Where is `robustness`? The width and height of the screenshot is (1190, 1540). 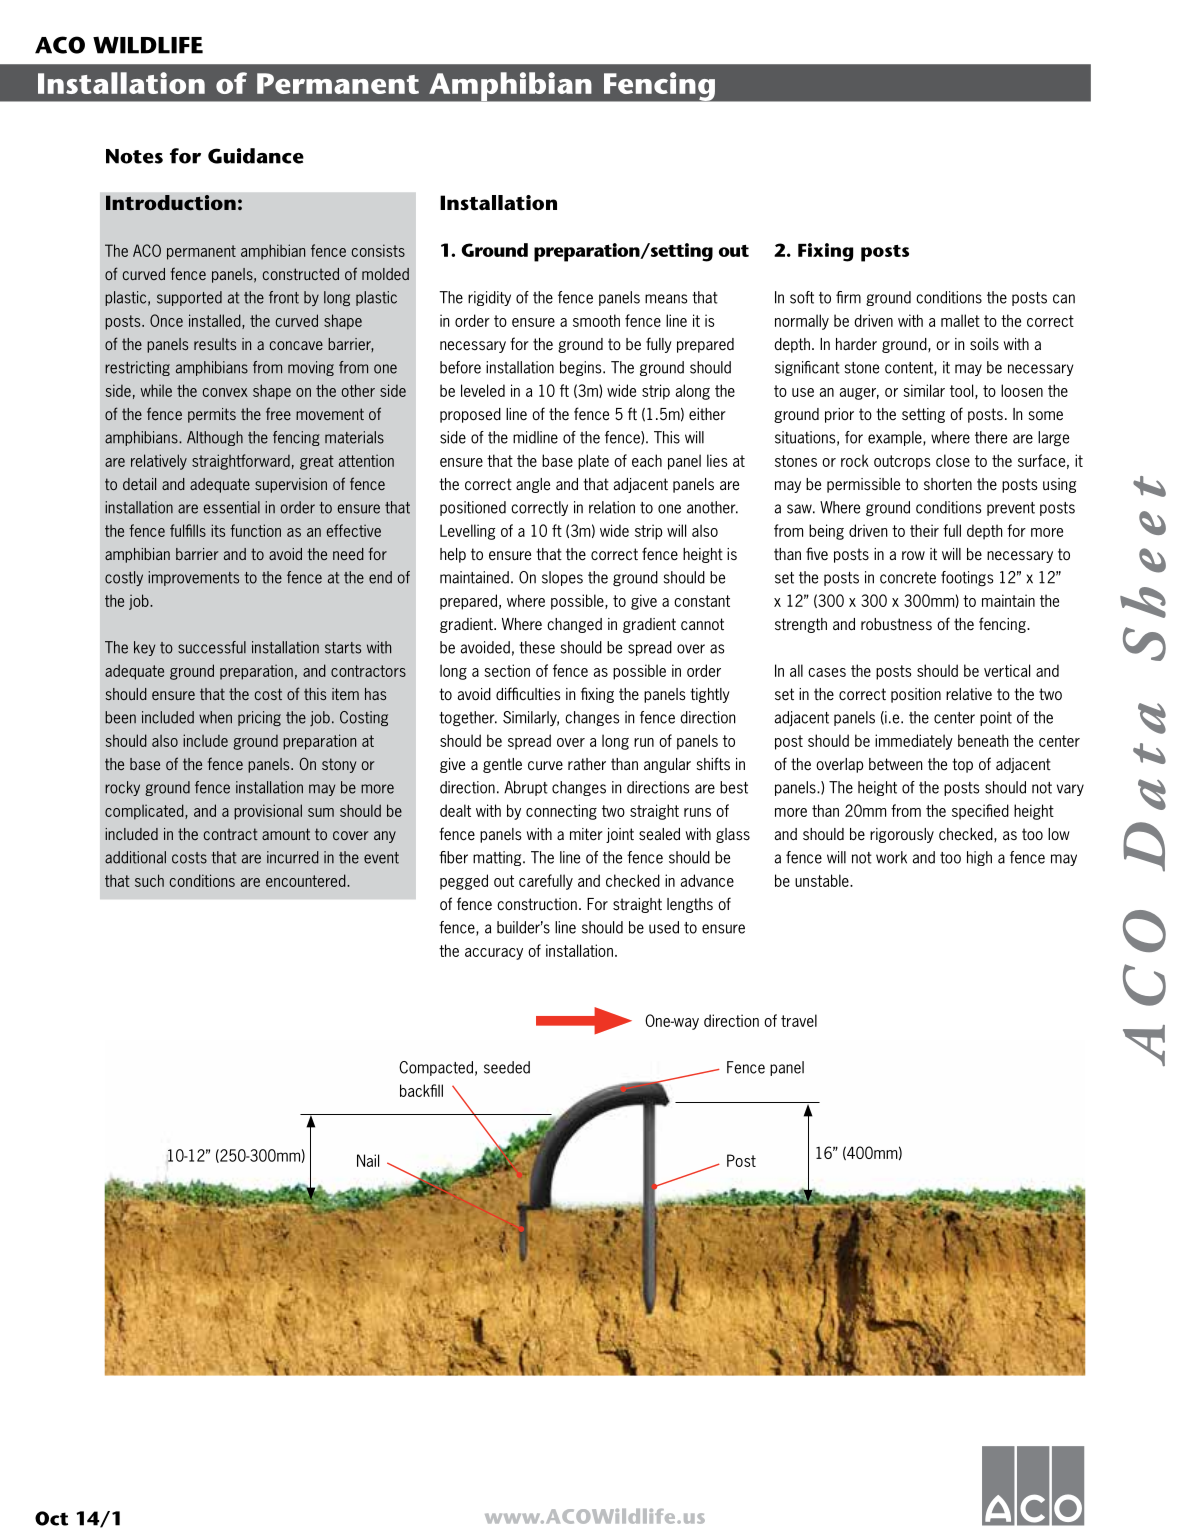
robustness is located at coordinates (896, 624).
